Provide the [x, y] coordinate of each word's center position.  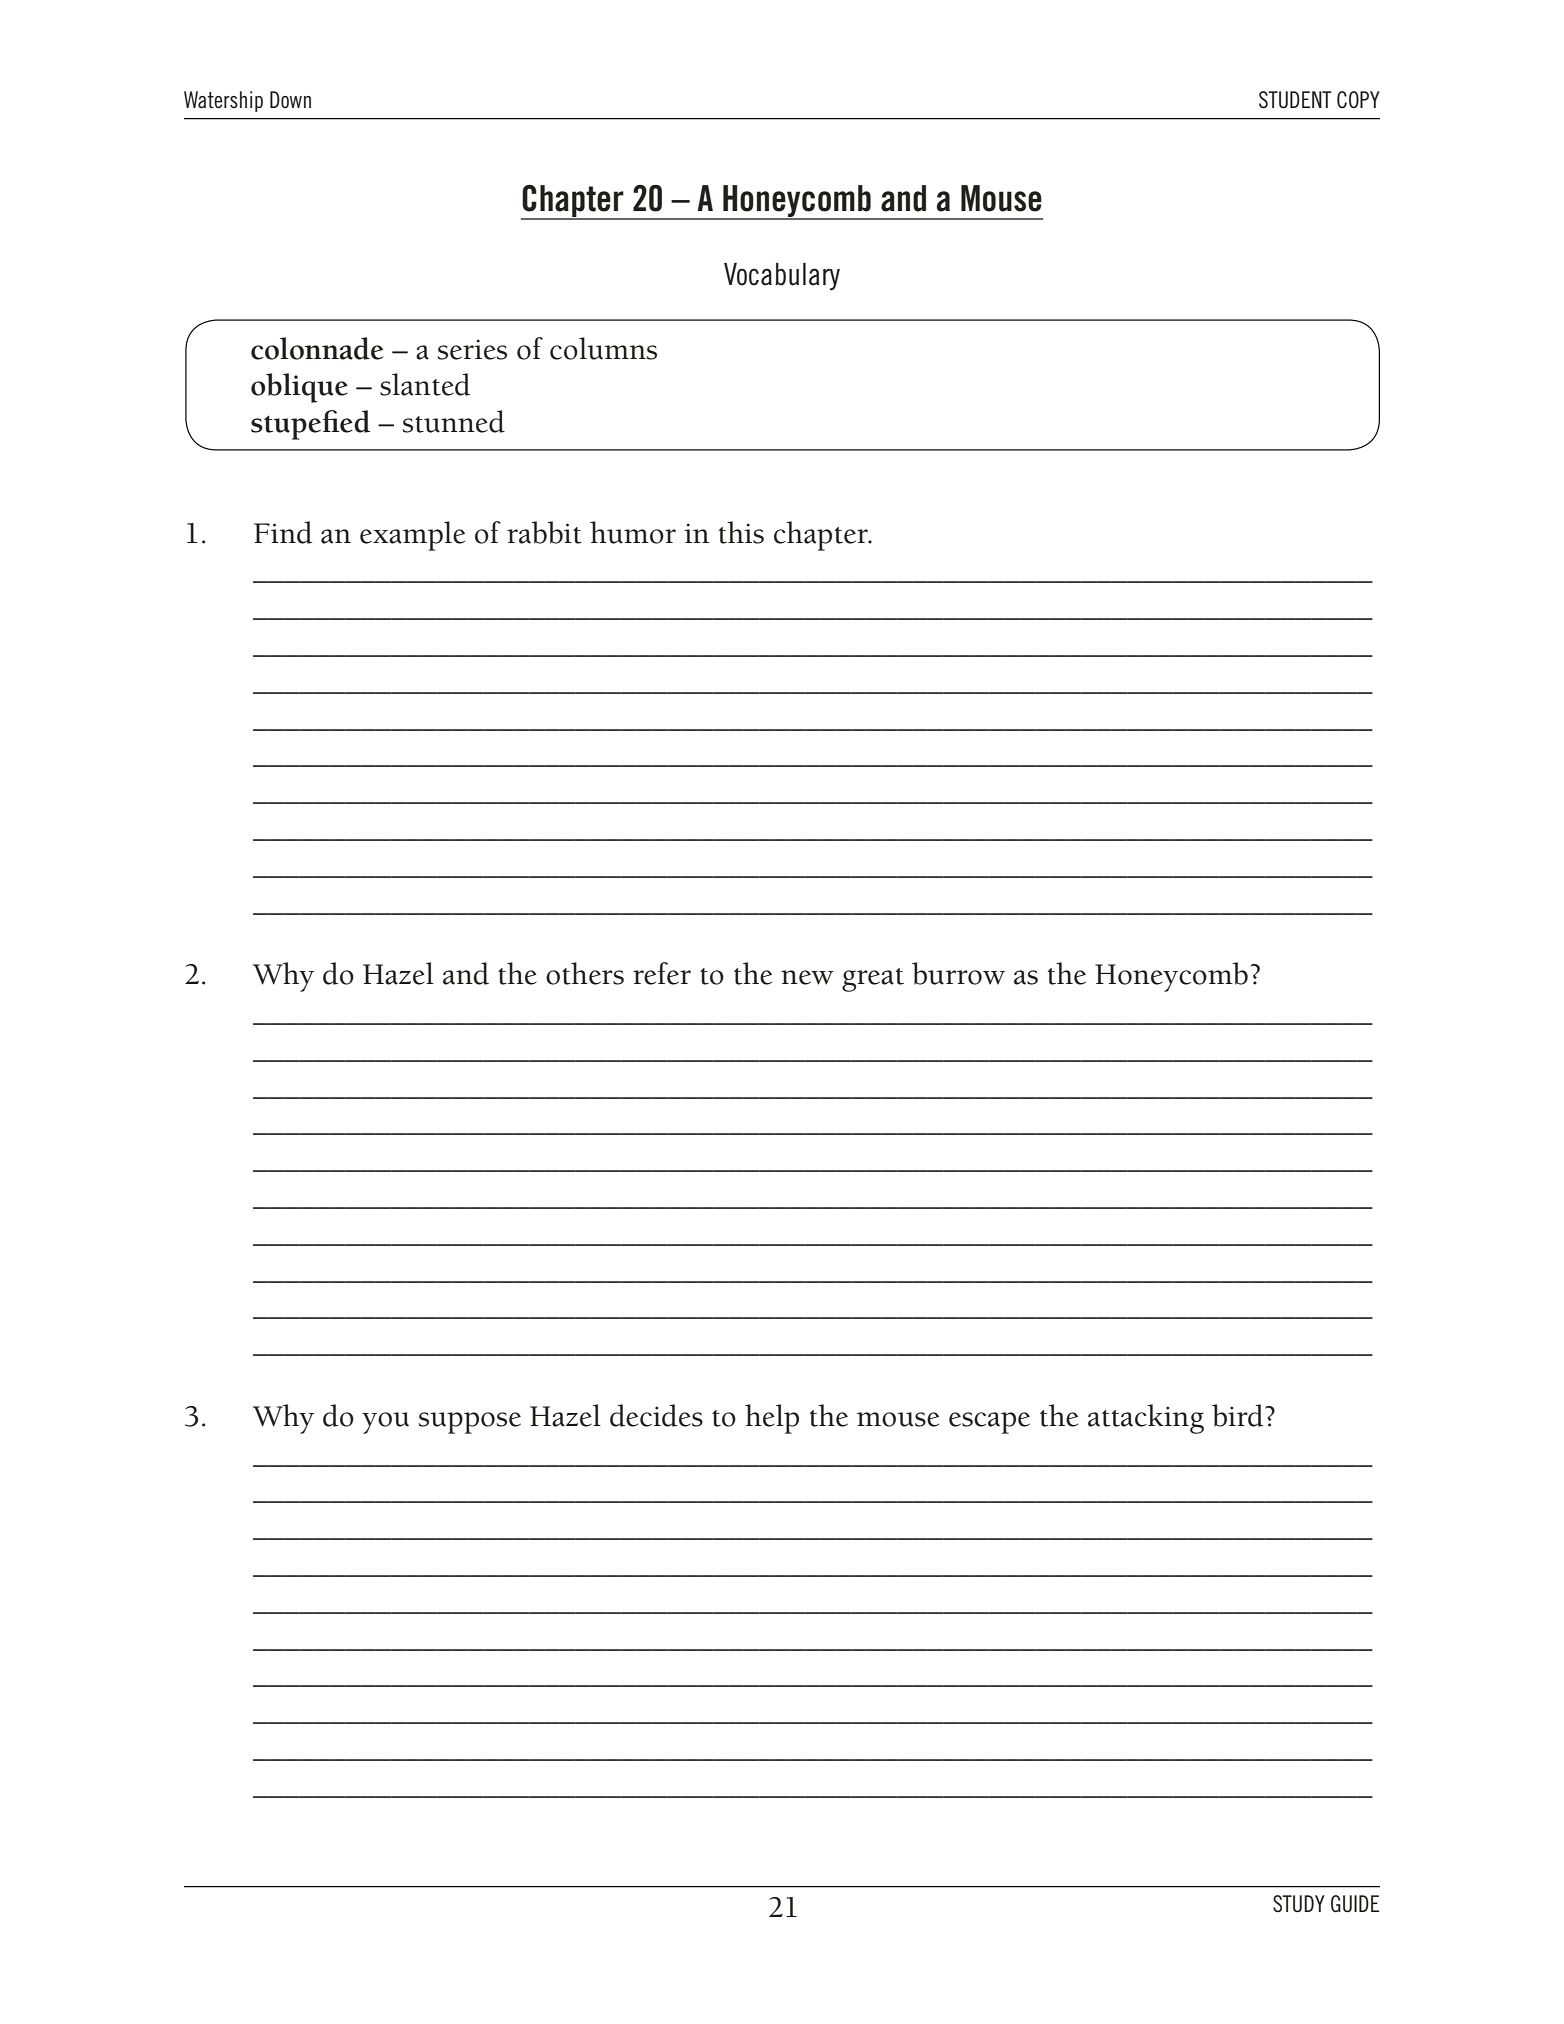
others [585, 973]
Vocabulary [782, 276]
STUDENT [1295, 100]
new [807, 977]
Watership [223, 101]
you [385, 1423]
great [873, 980]
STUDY [1299, 1904]
